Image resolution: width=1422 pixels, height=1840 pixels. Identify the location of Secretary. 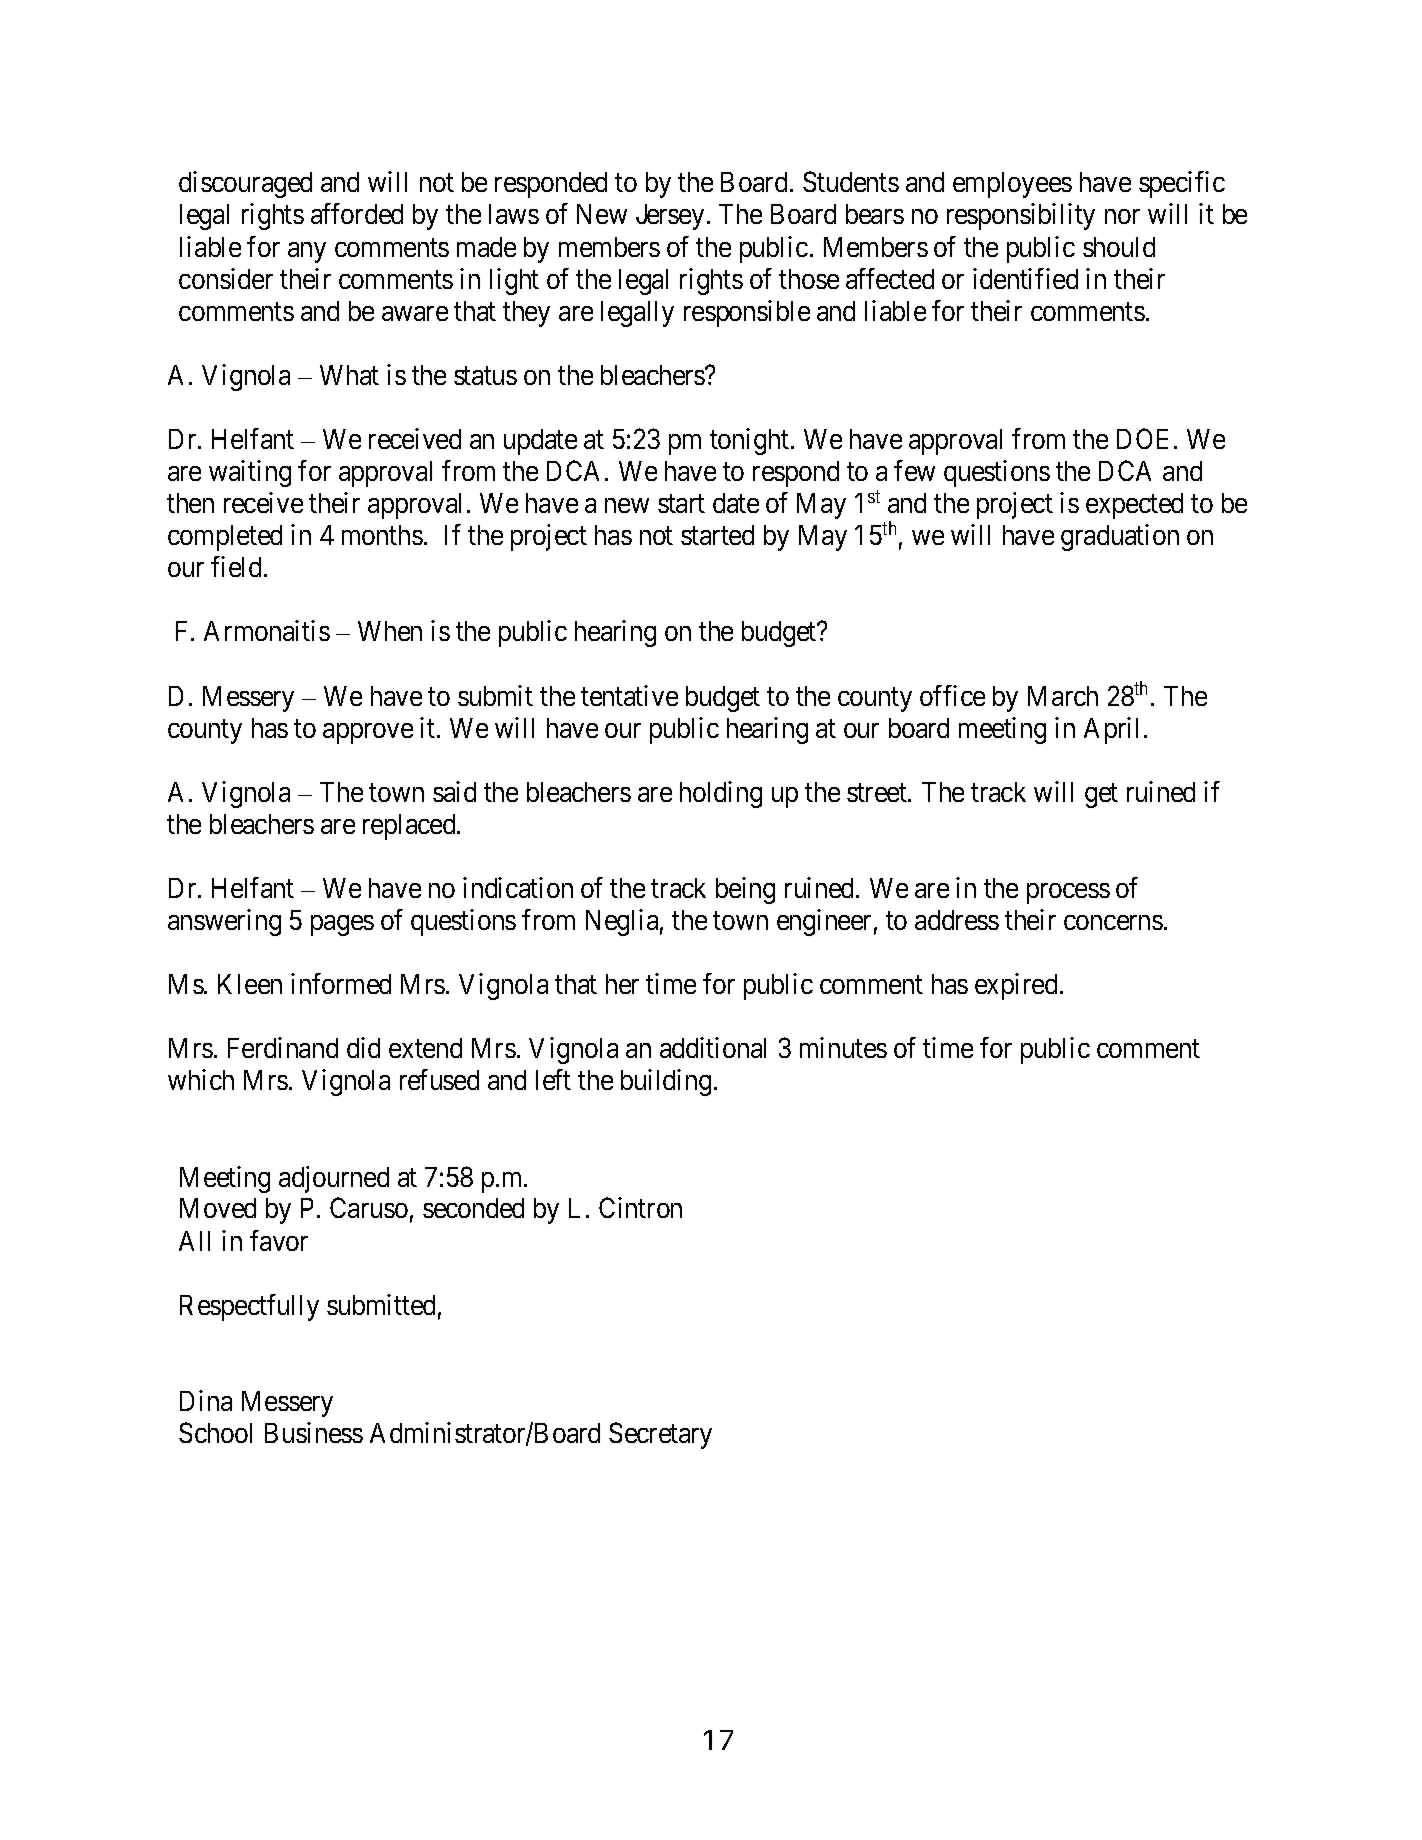
(660, 1435).
